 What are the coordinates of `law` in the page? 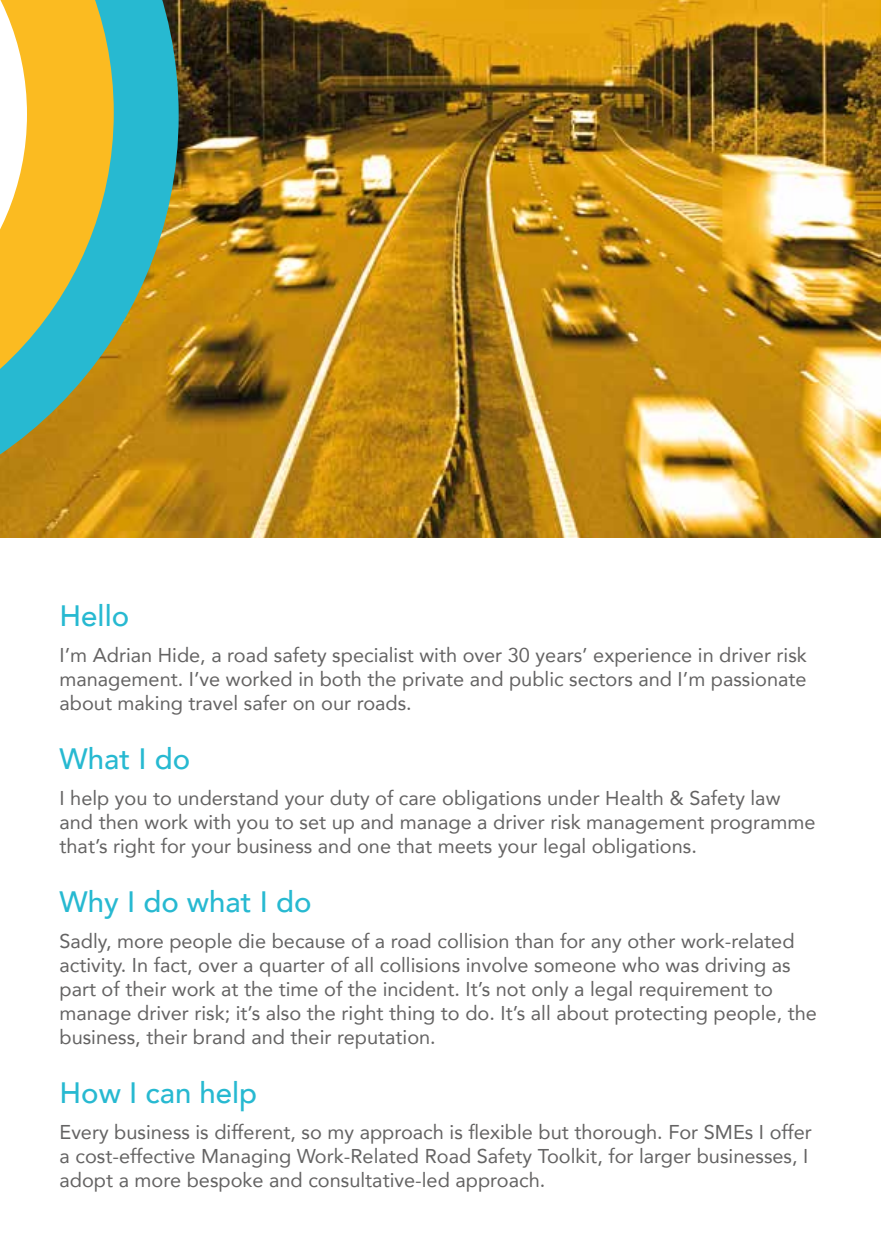 It's located at (766, 798).
